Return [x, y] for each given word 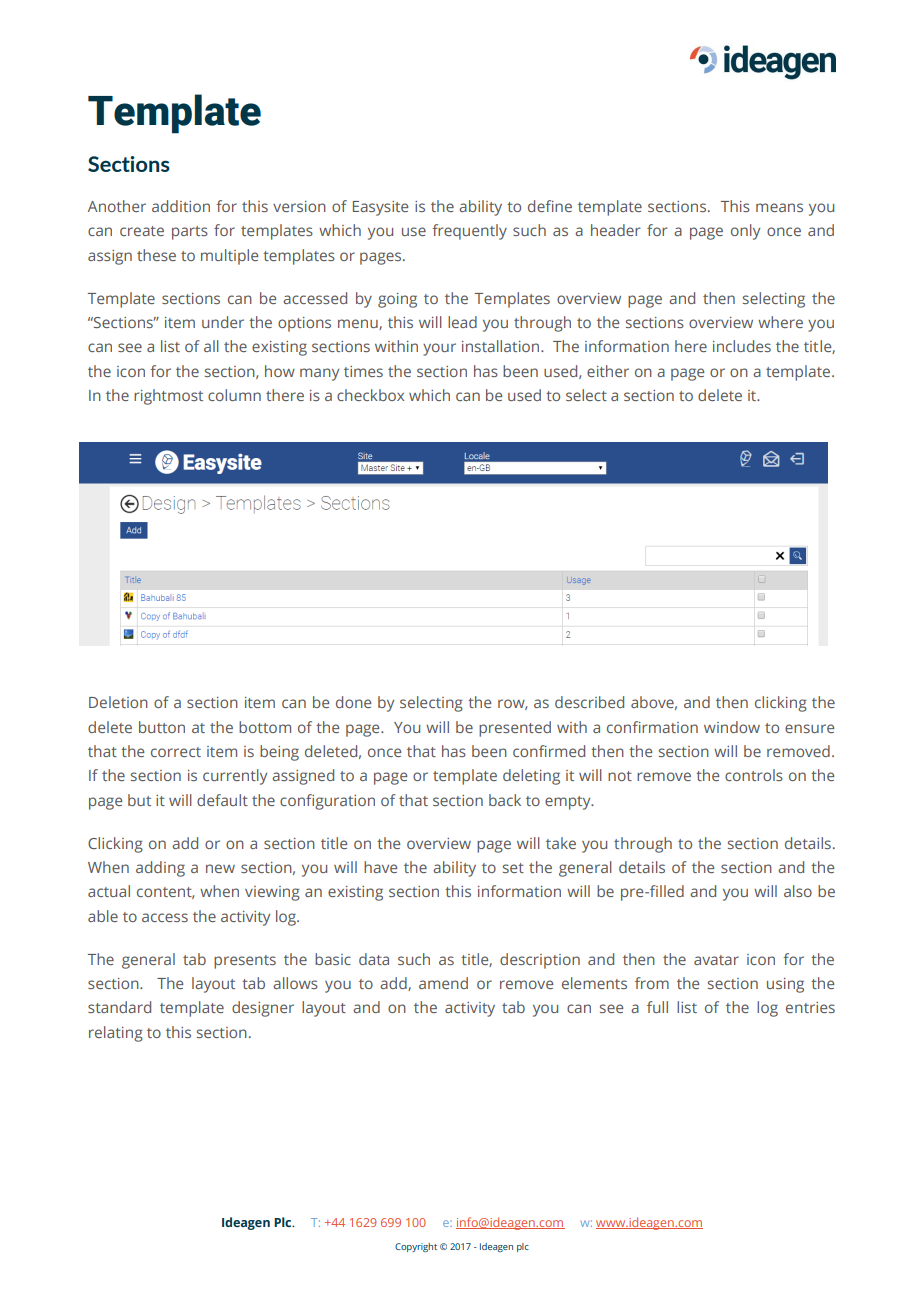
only [745, 232]
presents [245, 962]
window [732, 727]
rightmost [168, 397]
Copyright [416, 1247]
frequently [469, 232]
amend [443, 983]
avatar [716, 960]
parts [190, 233]
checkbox [370, 395]
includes [742, 346]
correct [176, 752]
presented [515, 729]
